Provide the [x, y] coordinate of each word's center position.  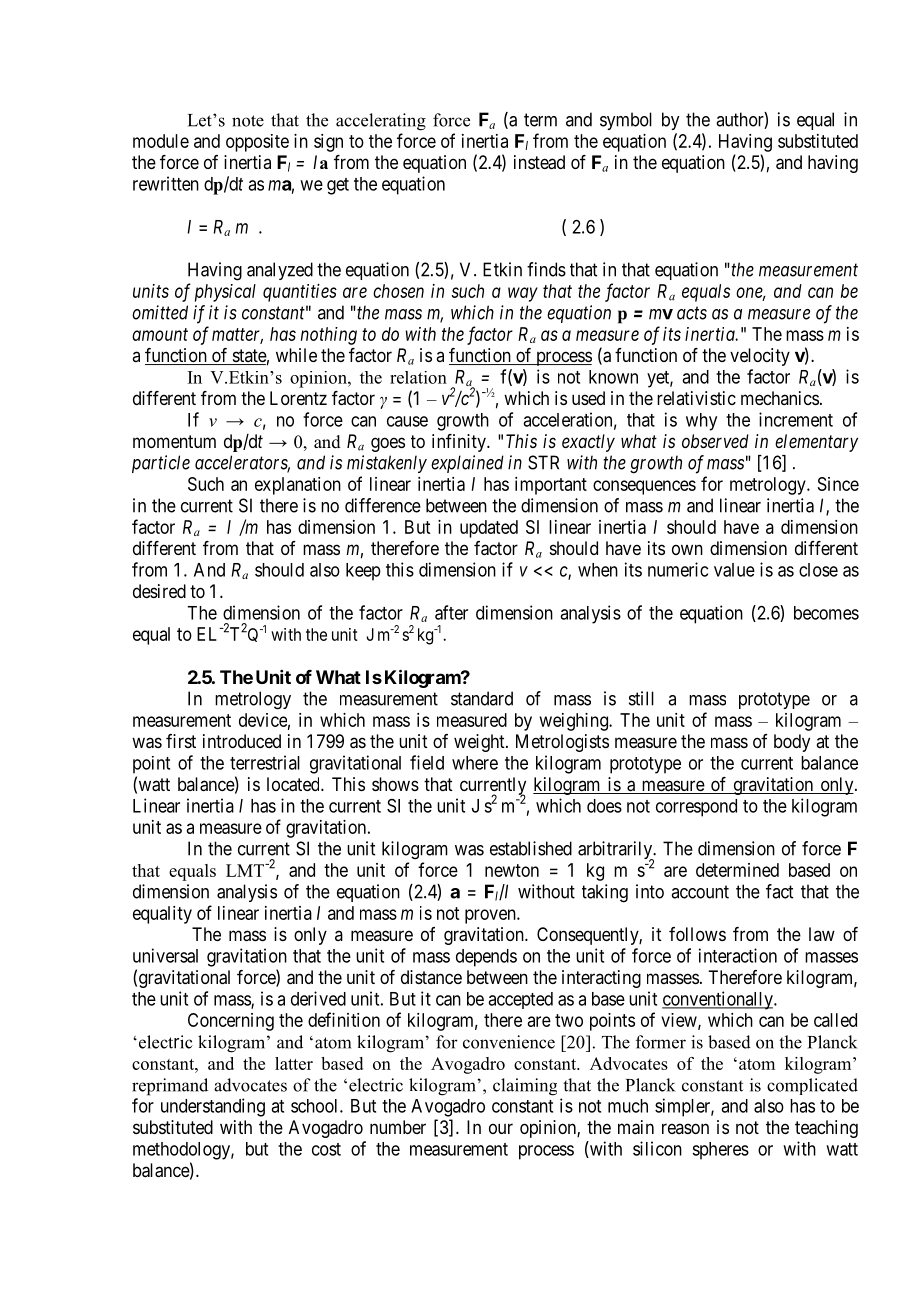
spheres [720, 1151]
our [501, 1128]
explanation [298, 486]
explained [467, 464]
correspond [696, 808]
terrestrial [265, 762]
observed [715, 441]
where [475, 763]
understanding [213, 1107]
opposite [257, 143]
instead [539, 162]
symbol [626, 121]
